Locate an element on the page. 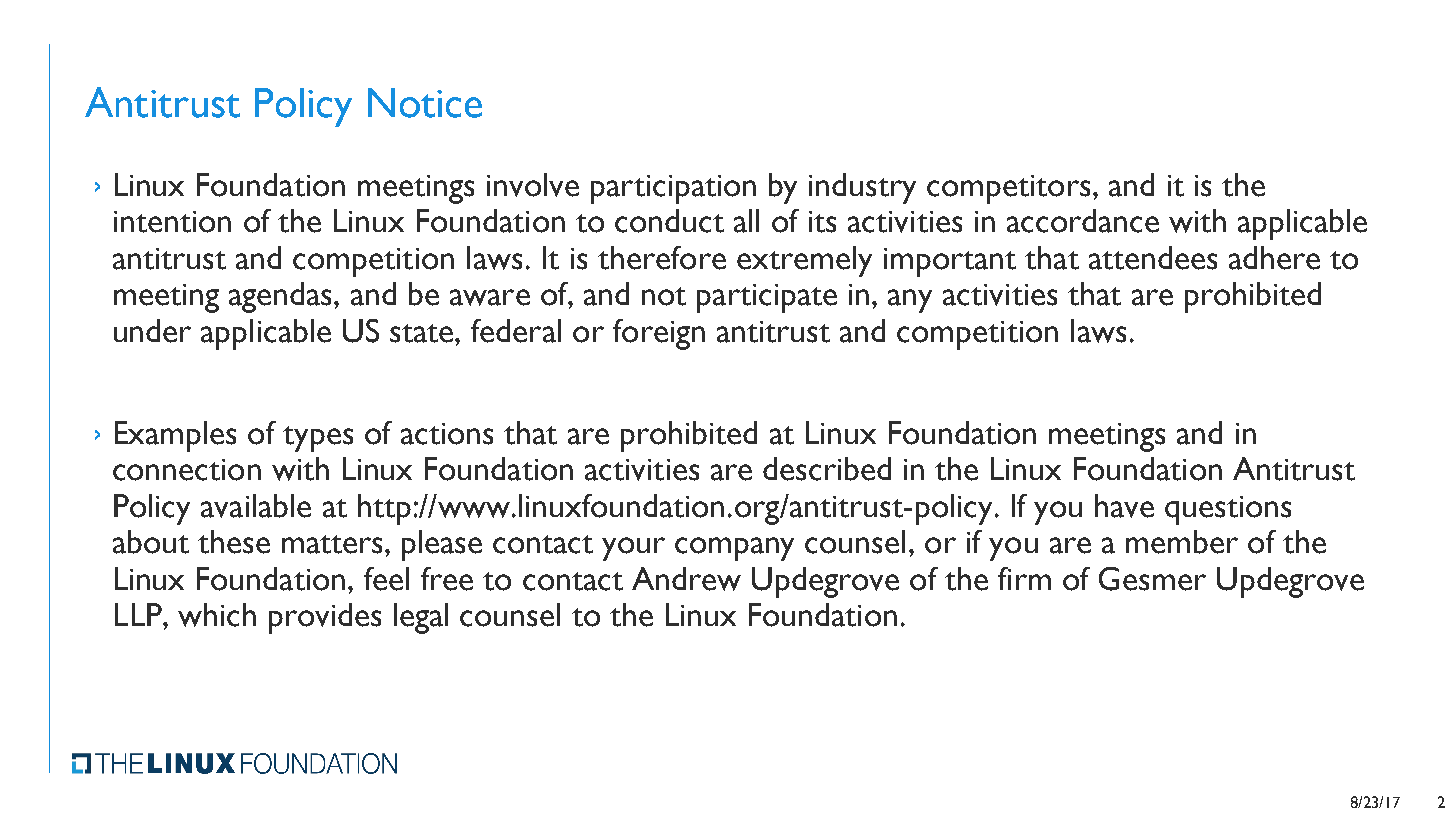 Image resolution: width=1456 pixels, height=819 pixels. conduct is located at coordinates (669, 221).
